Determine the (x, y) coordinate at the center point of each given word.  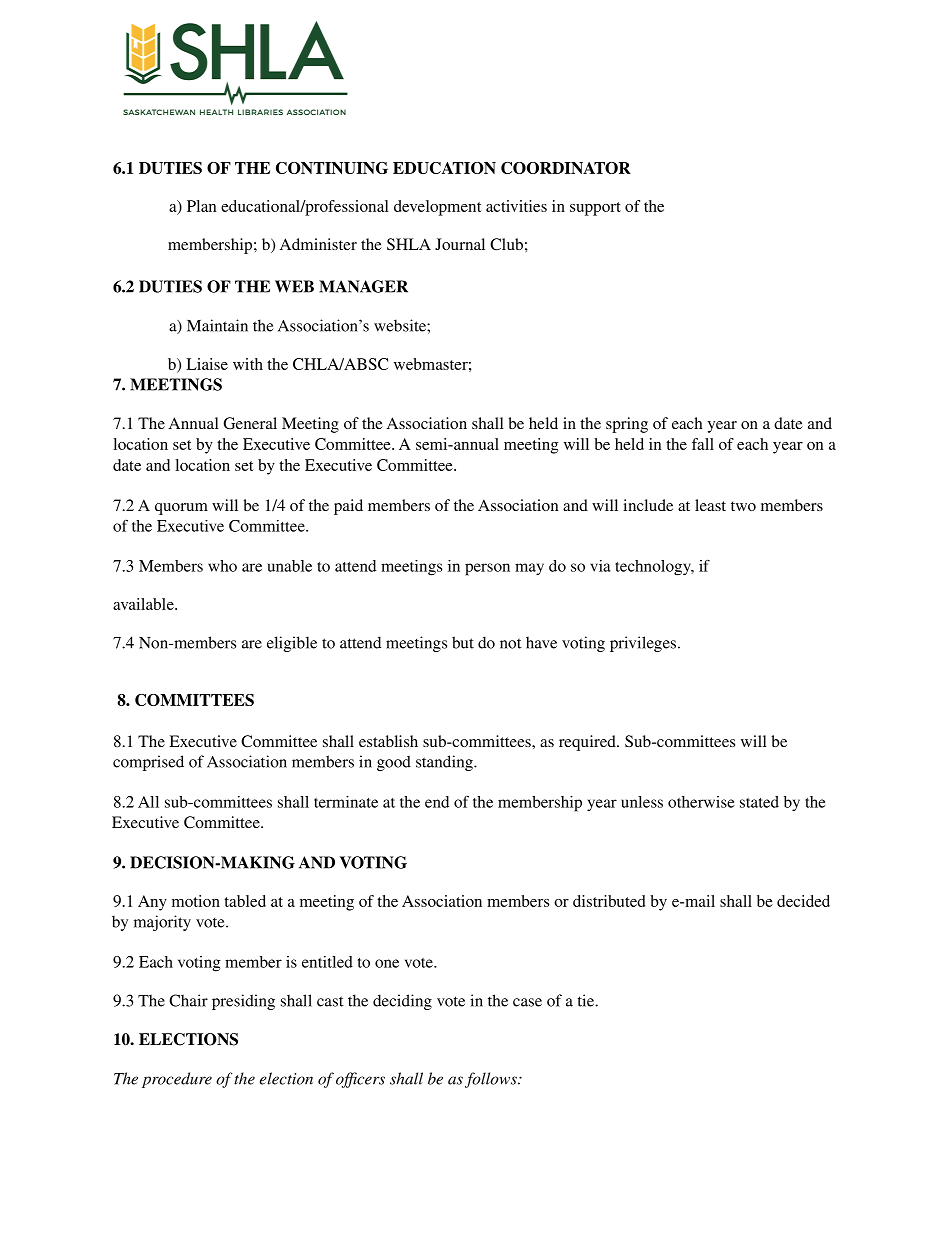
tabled (245, 901)
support (595, 209)
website (401, 325)
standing (445, 763)
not (511, 643)
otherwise (701, 802)
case (527, 1002)
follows (492, 1080)
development (438, 208)
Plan (201, 206)
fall (703, 444)
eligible (292, 644)
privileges (643, 644)
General (250, 423)
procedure (177, 1080)
